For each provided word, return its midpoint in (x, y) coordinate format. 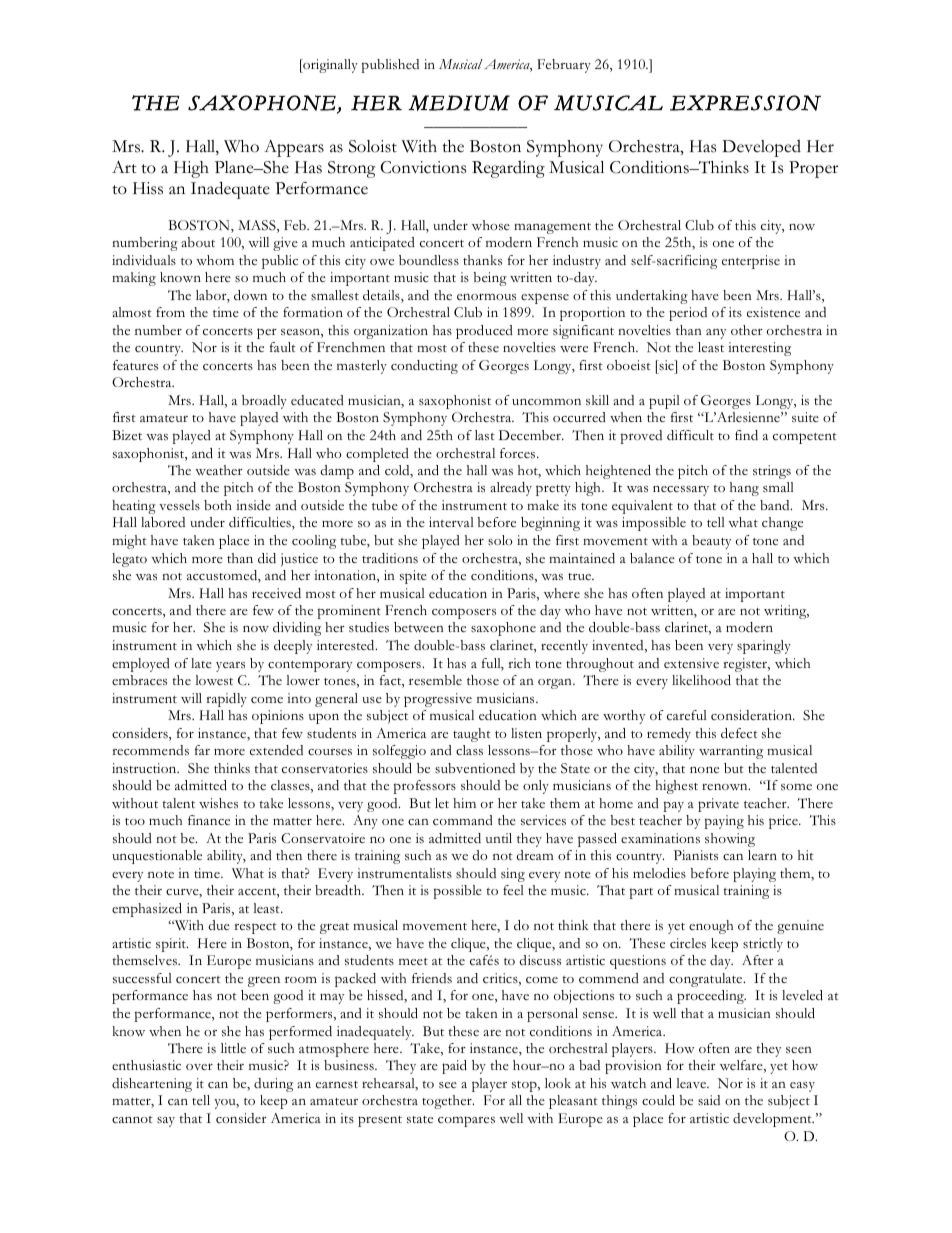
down (250, 295)
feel (513, 890)
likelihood (701, 680)
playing (754, 875)
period (688, 314)
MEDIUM (459, 103)
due (219, 925)
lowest (214, 680)
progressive (438, 700)
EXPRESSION (745, 103)
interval (451, 522)
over (199, 1066)
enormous (486, 296)
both (218, 505)
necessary (681, 491)
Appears (294, 148)
